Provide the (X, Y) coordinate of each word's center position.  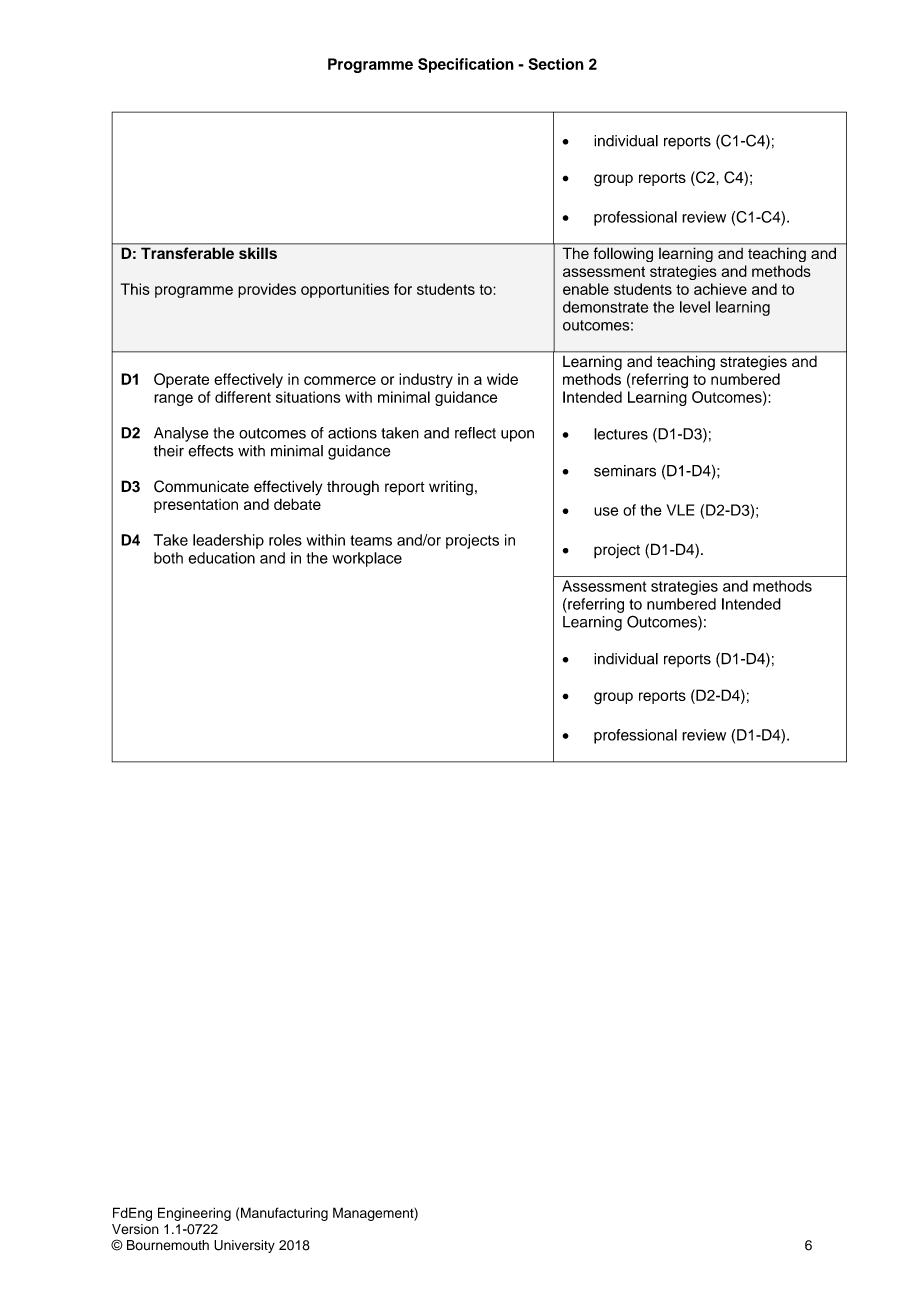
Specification (466, 65)
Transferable (187, 253)
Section (556, 64)
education (221, 558)
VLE (680, 510)
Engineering (194, 1214)
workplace (367, 559)
